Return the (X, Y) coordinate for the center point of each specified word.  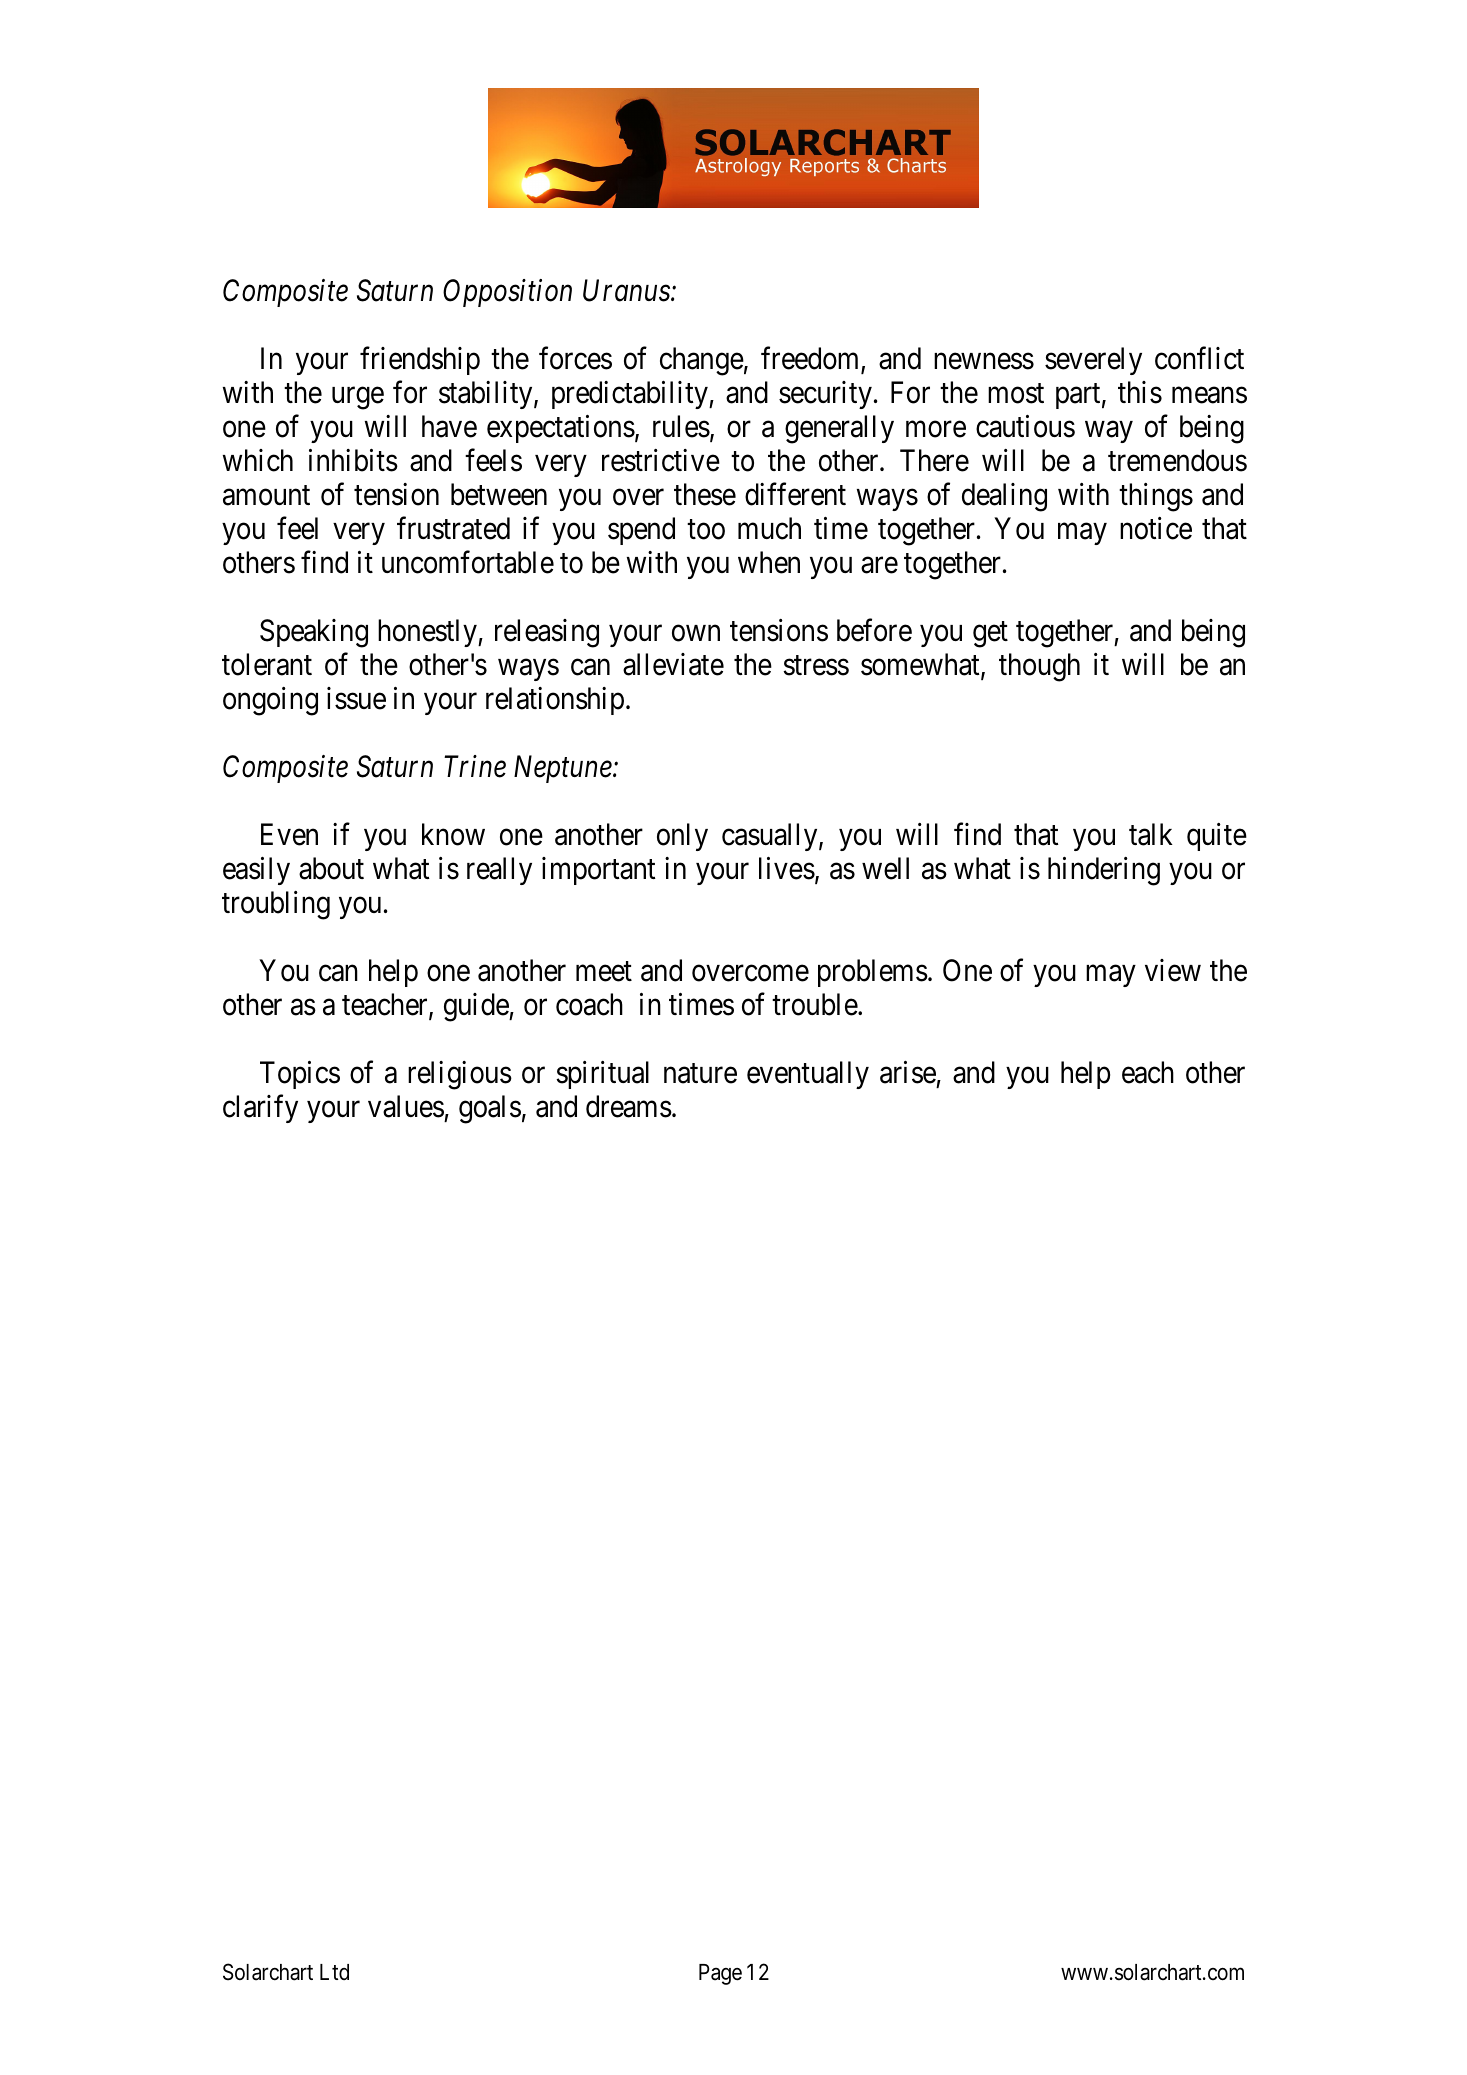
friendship (420, 361)
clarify (260, 1109)
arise (908, 1072)
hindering (1104, 871)
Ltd (334, 1972)
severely (1093, 361)
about (331, 868)
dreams (629, 1106)
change (702, 361)
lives (787, 868)
